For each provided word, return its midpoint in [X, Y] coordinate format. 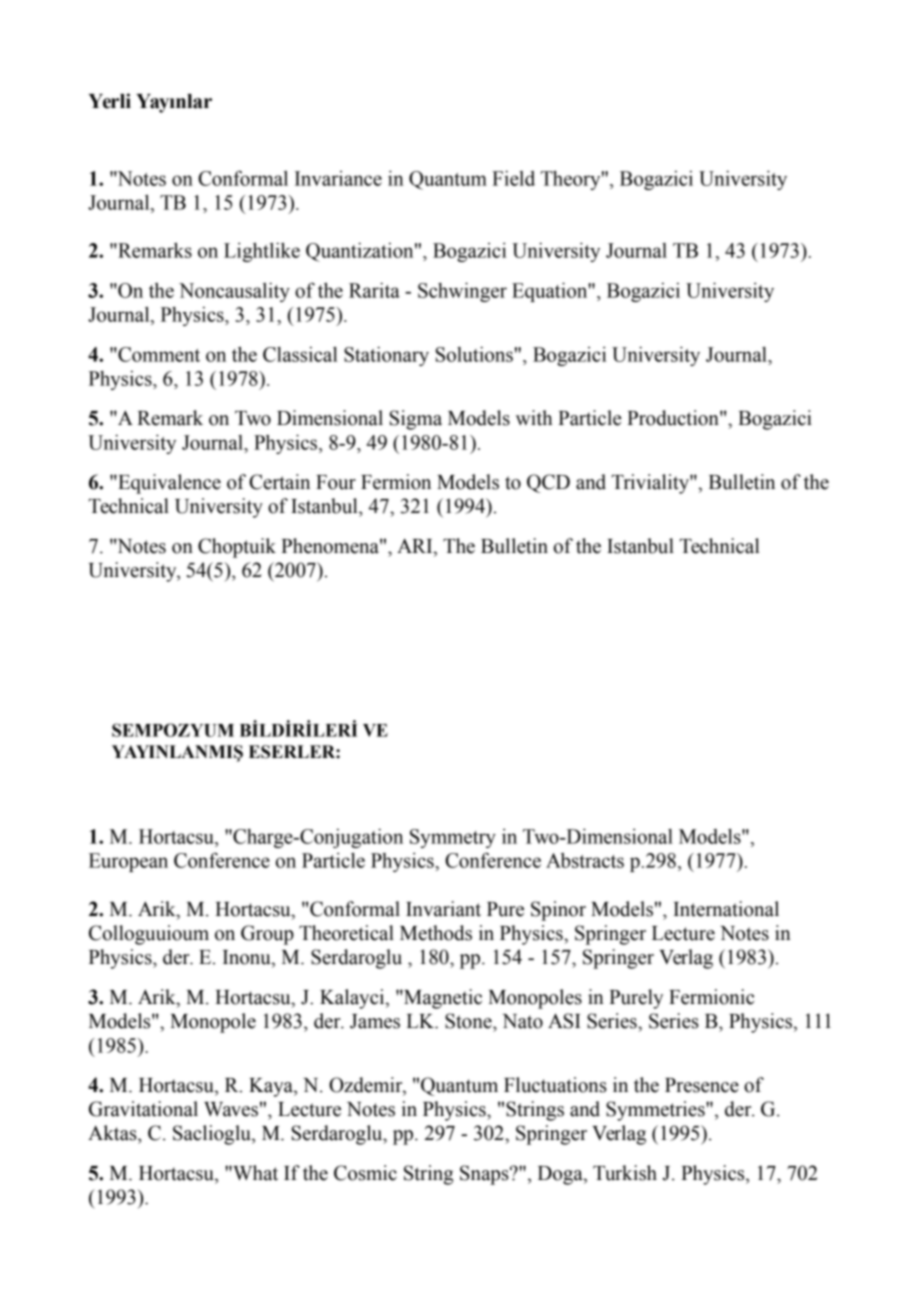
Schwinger [462, 292]
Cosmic [365, 1173]
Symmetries [656, 1111]
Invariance [338, 178]
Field [513, 178]
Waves [231, 1109]
